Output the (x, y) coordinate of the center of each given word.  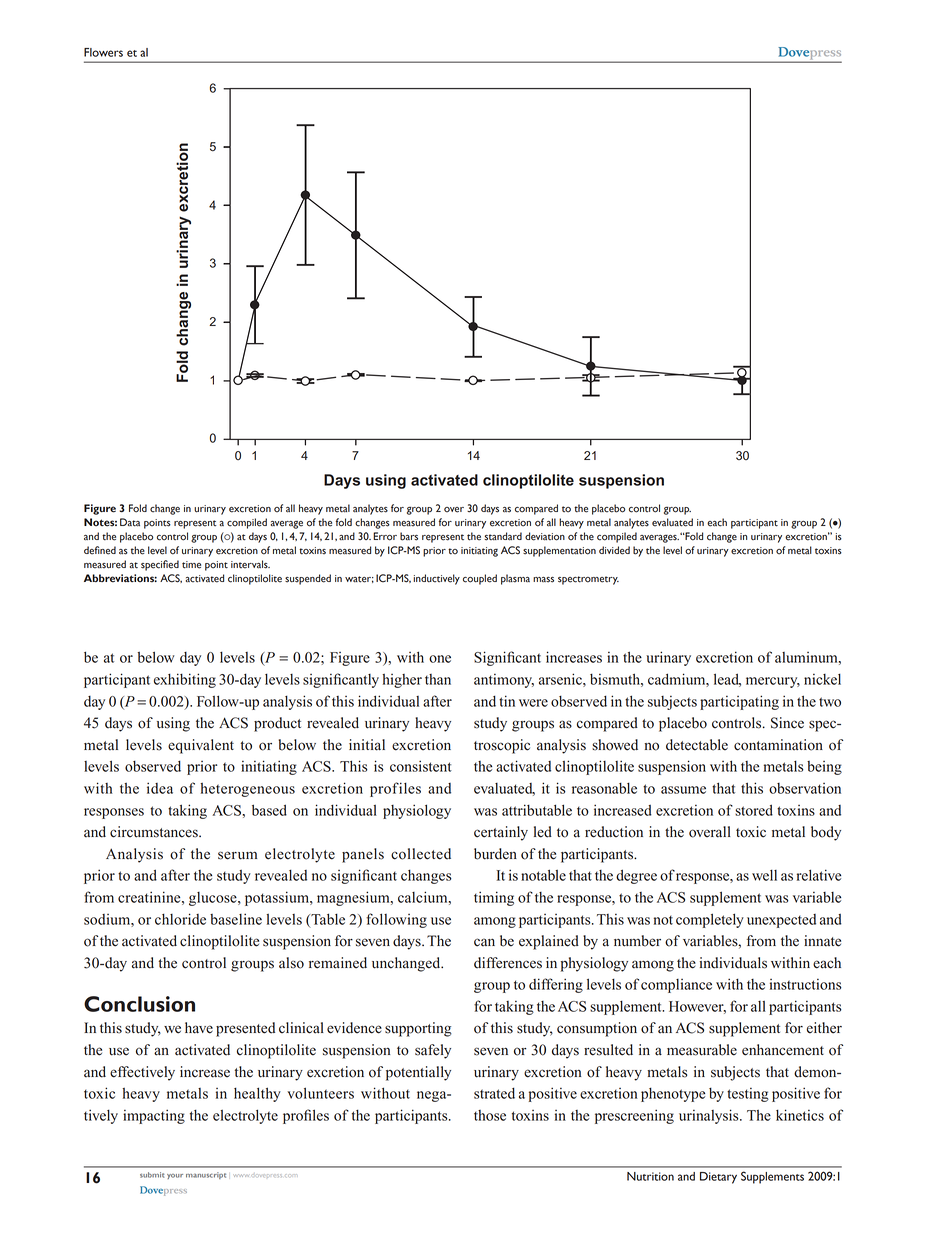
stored (754, 810)
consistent (421, 766)
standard (503, 536)
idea (160, 788)
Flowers (103, 52)
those (490, 1115)
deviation (545, 536)
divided (614, 550)
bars (409, 536)
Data (130, 522)
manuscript (206, 1175)
